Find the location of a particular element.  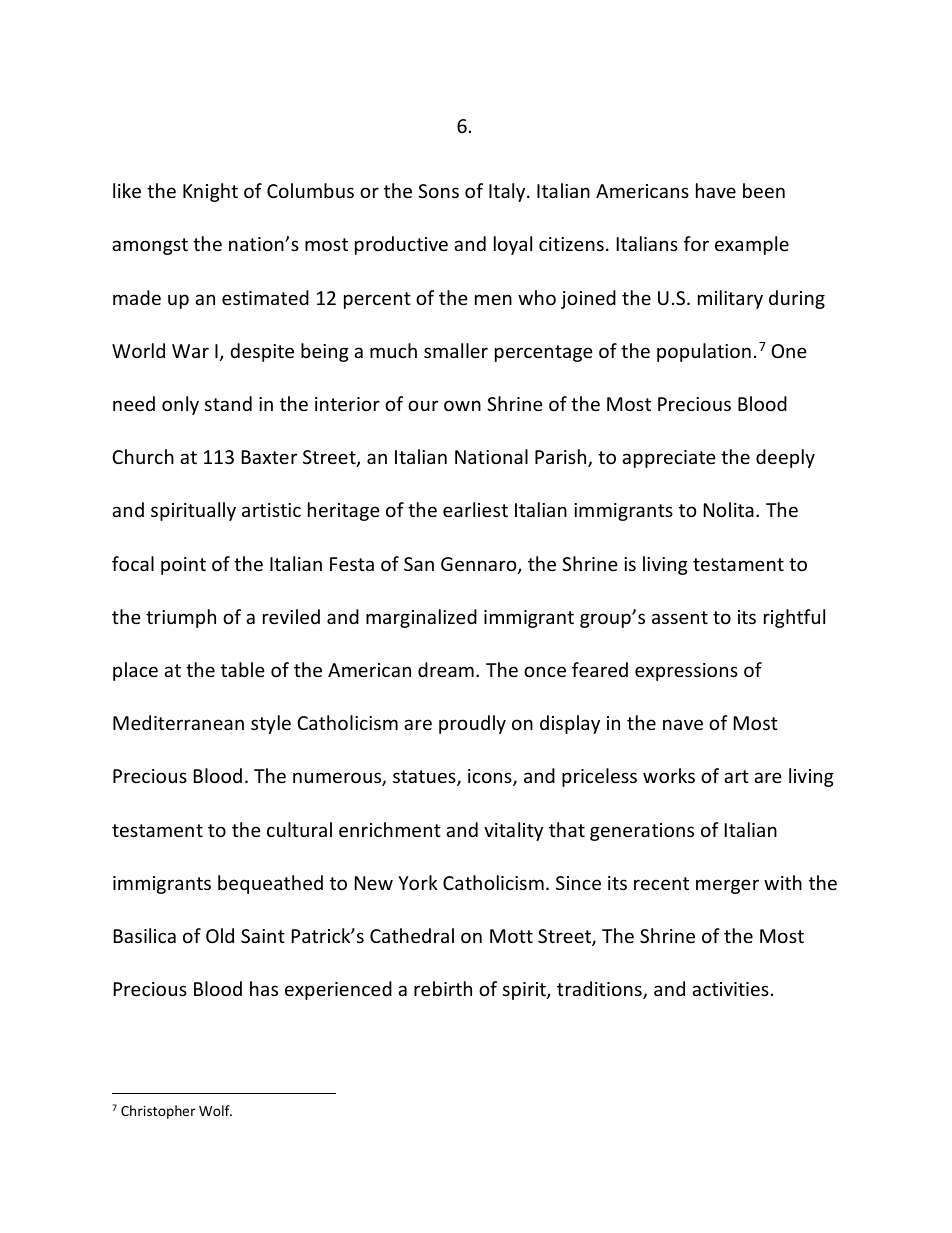

cultural is located at coordinates (299, 829).
